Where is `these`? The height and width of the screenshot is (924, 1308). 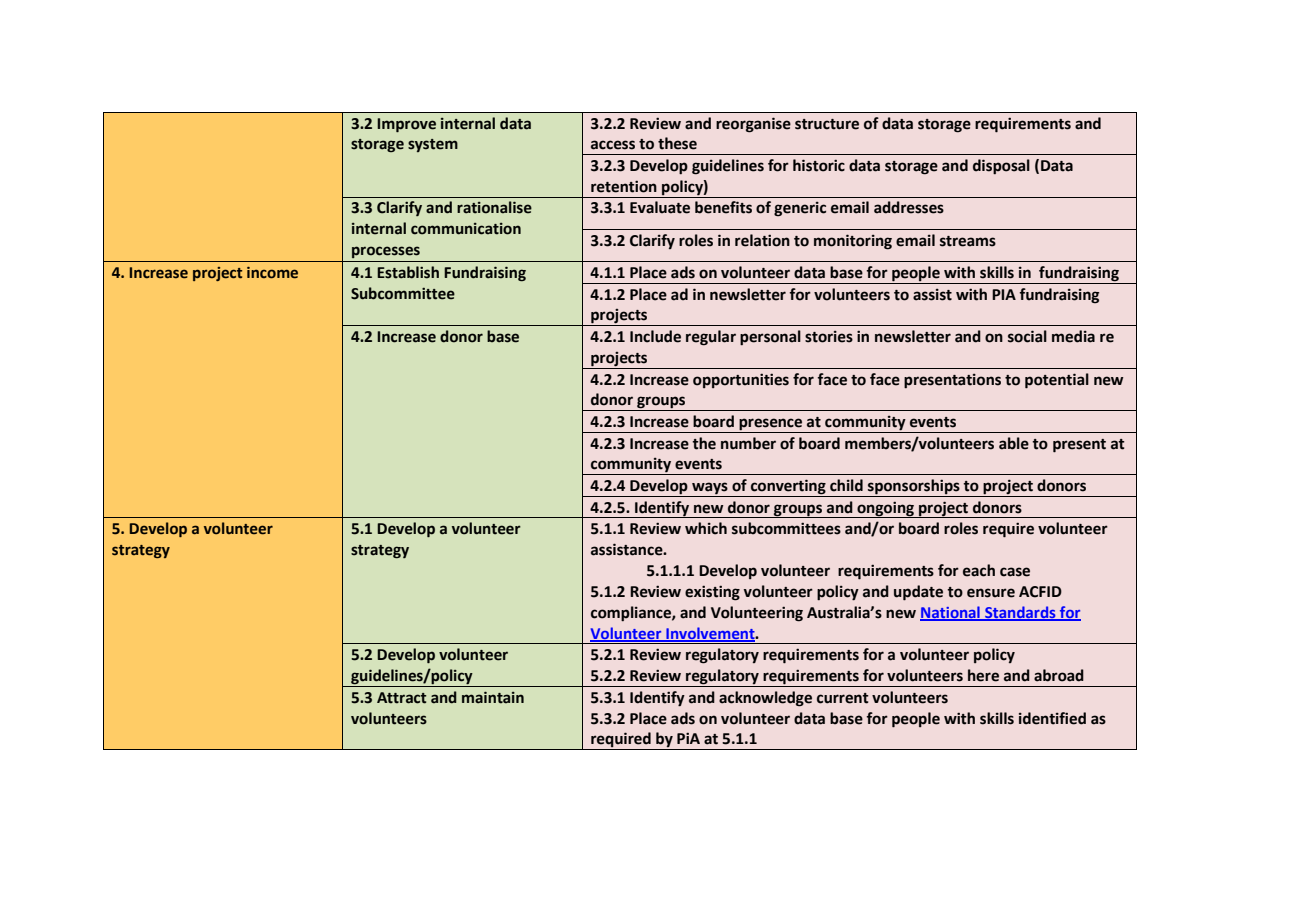 these is located at coordinates (677, 143).
